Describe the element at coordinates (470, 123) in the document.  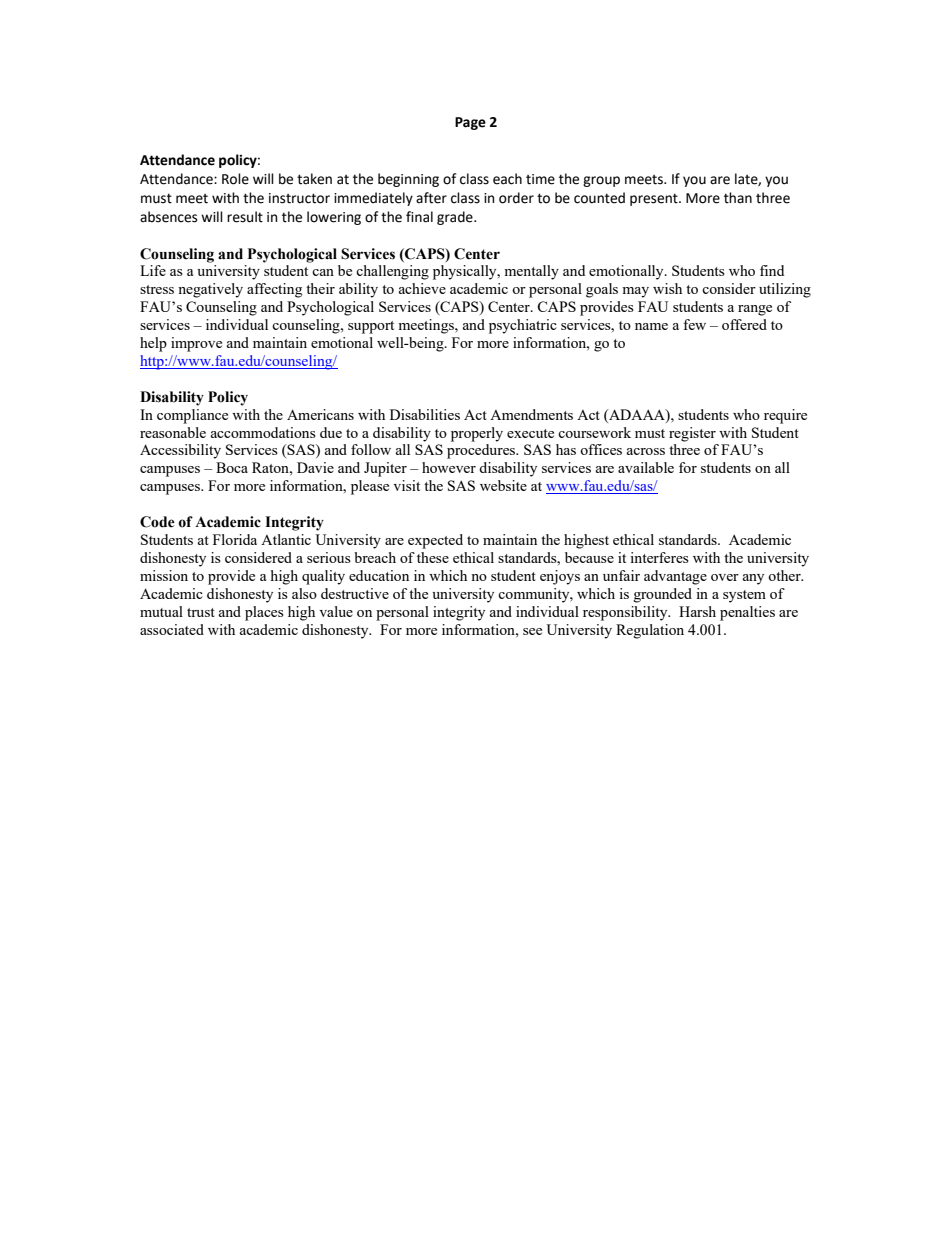
I see `Page` at that location.
